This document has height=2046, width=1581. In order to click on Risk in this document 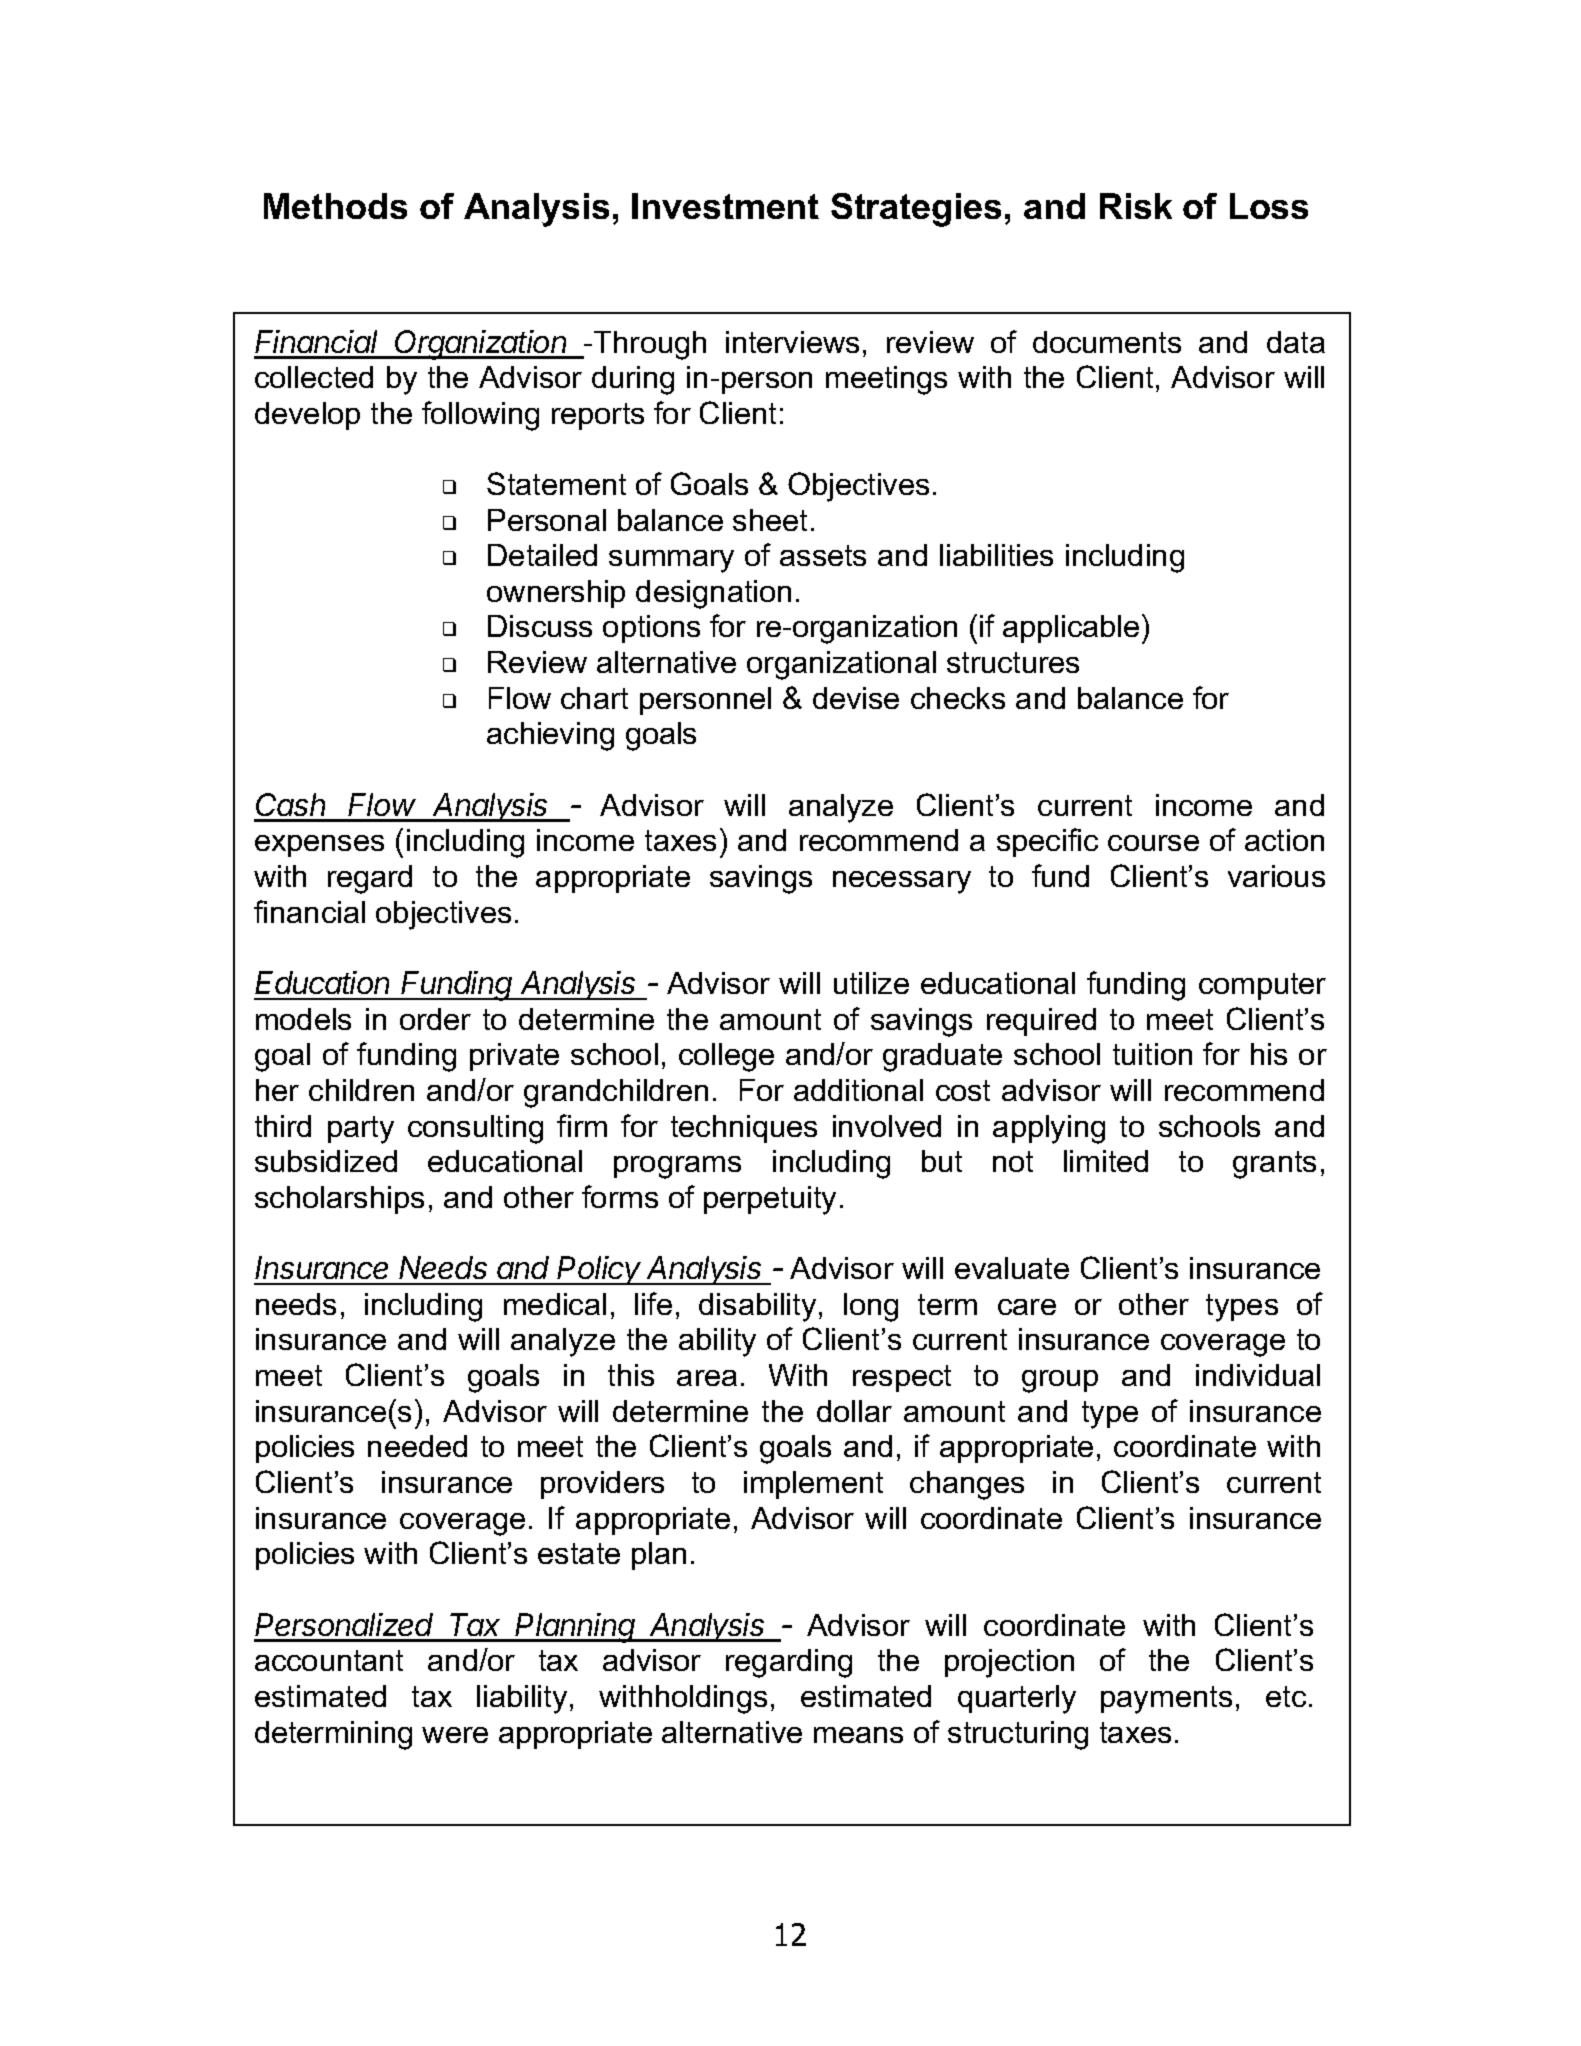, I will do `click(1136, 206)`.
